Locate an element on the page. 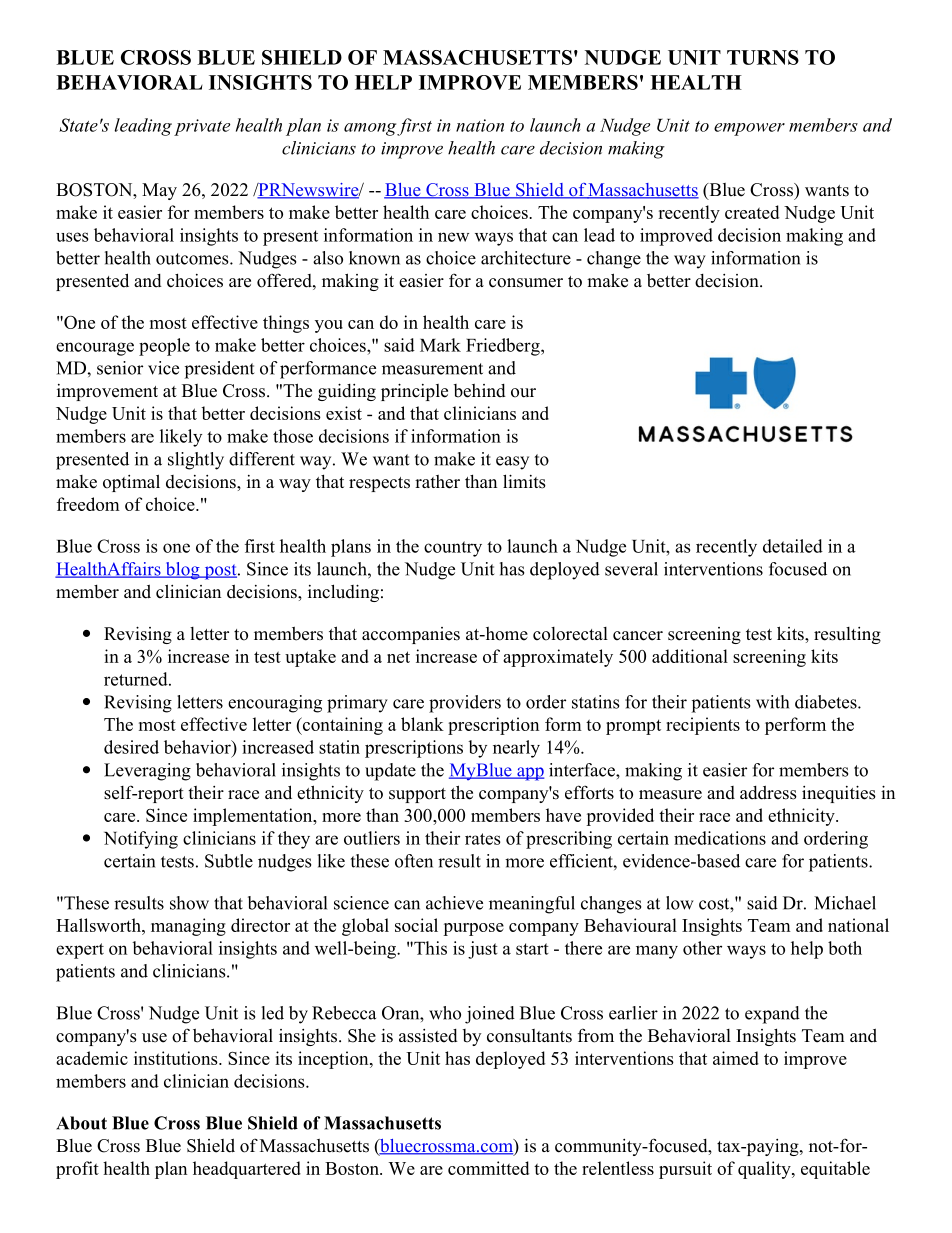 This image has height=1233, width=952. TURNS is located at coordinates (763, 57).
